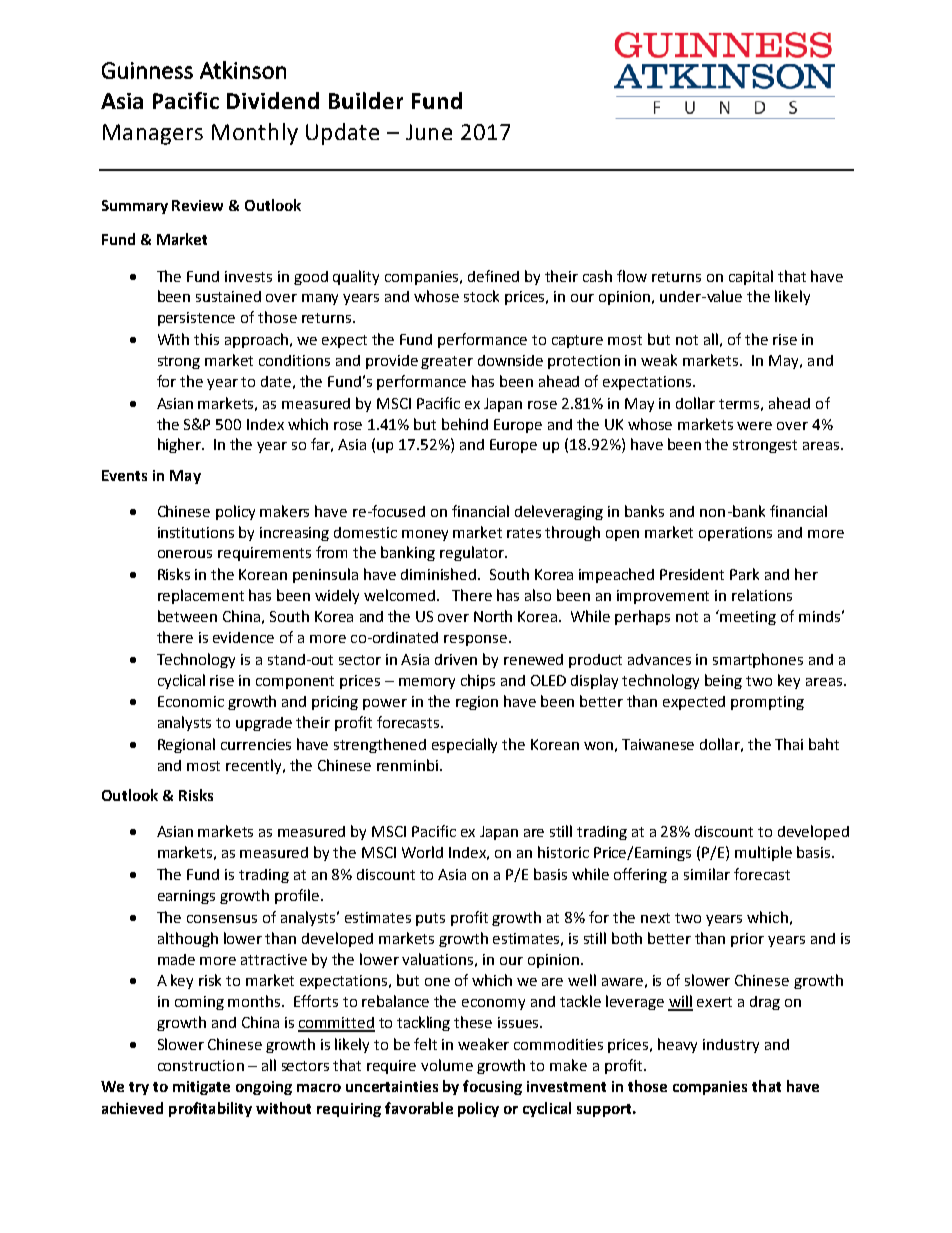  Describe the element at coordinates (222, 919) in the screenshot. I see `consensus` at that location.
